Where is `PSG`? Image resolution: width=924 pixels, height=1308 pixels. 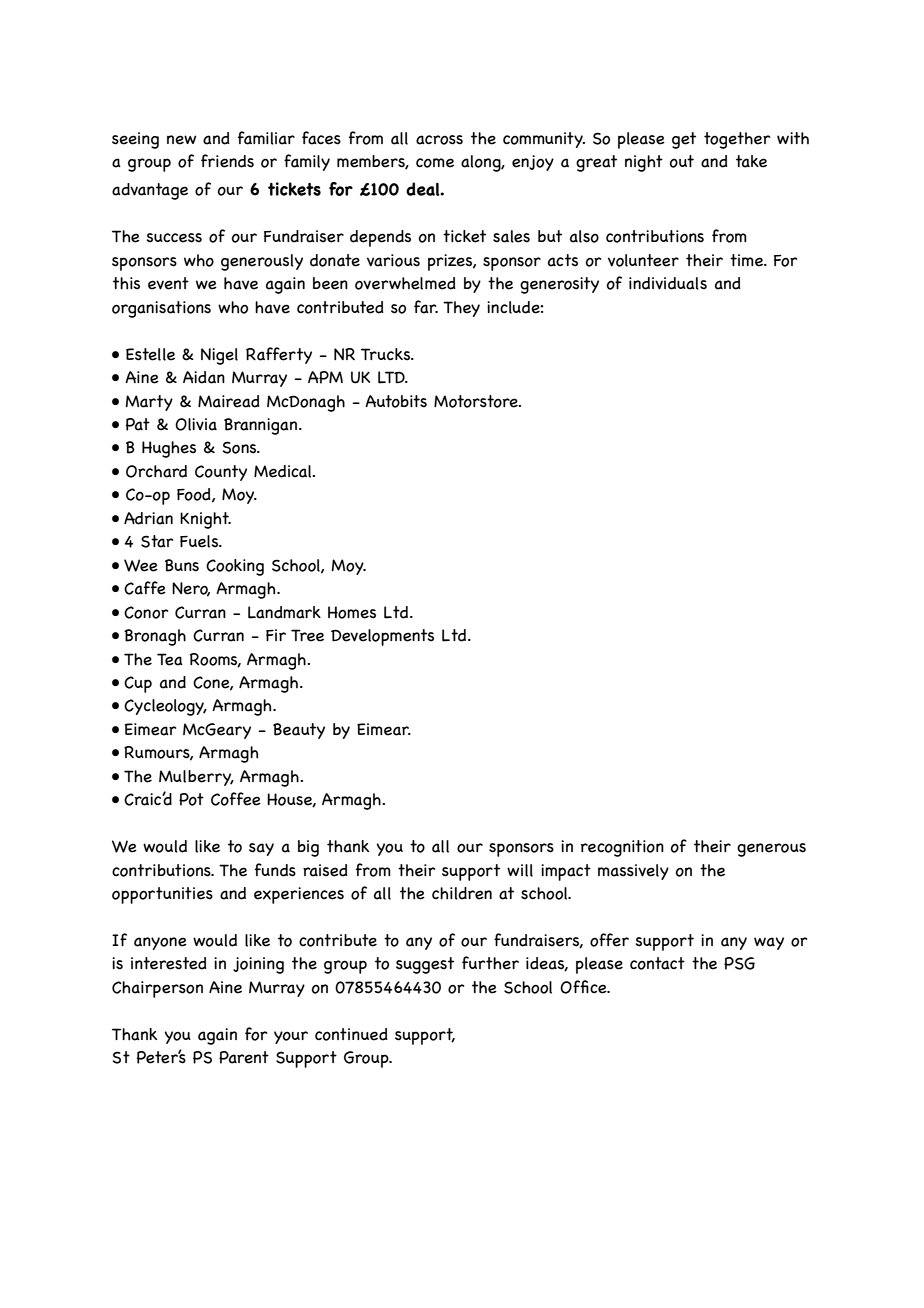
PSG is located at coordinates (739, 963).
